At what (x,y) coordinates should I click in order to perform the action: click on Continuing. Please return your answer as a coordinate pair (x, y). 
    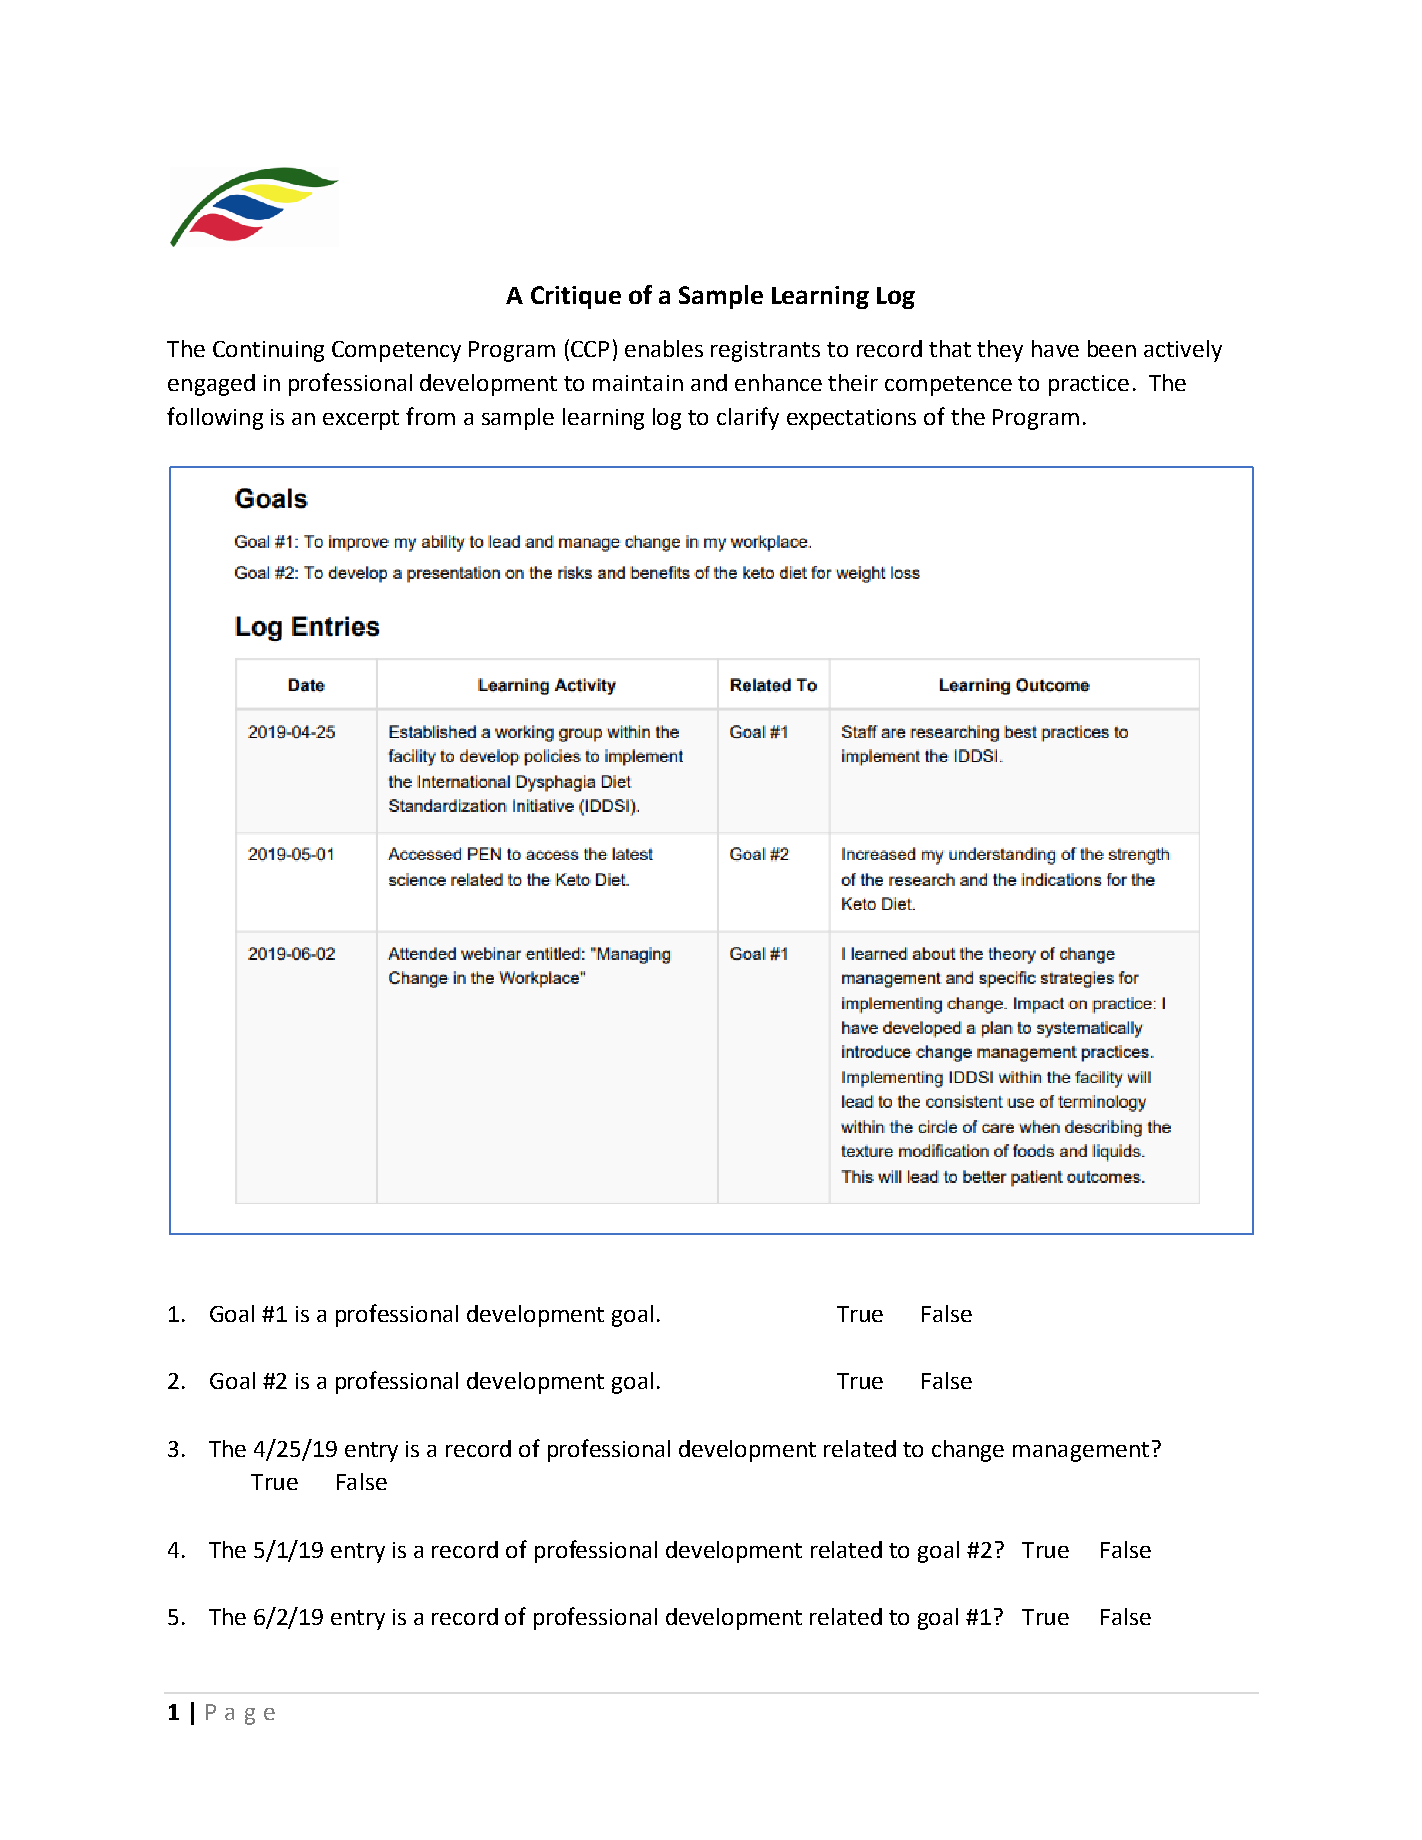
    Looking at the image, I should click on (268, 351).
